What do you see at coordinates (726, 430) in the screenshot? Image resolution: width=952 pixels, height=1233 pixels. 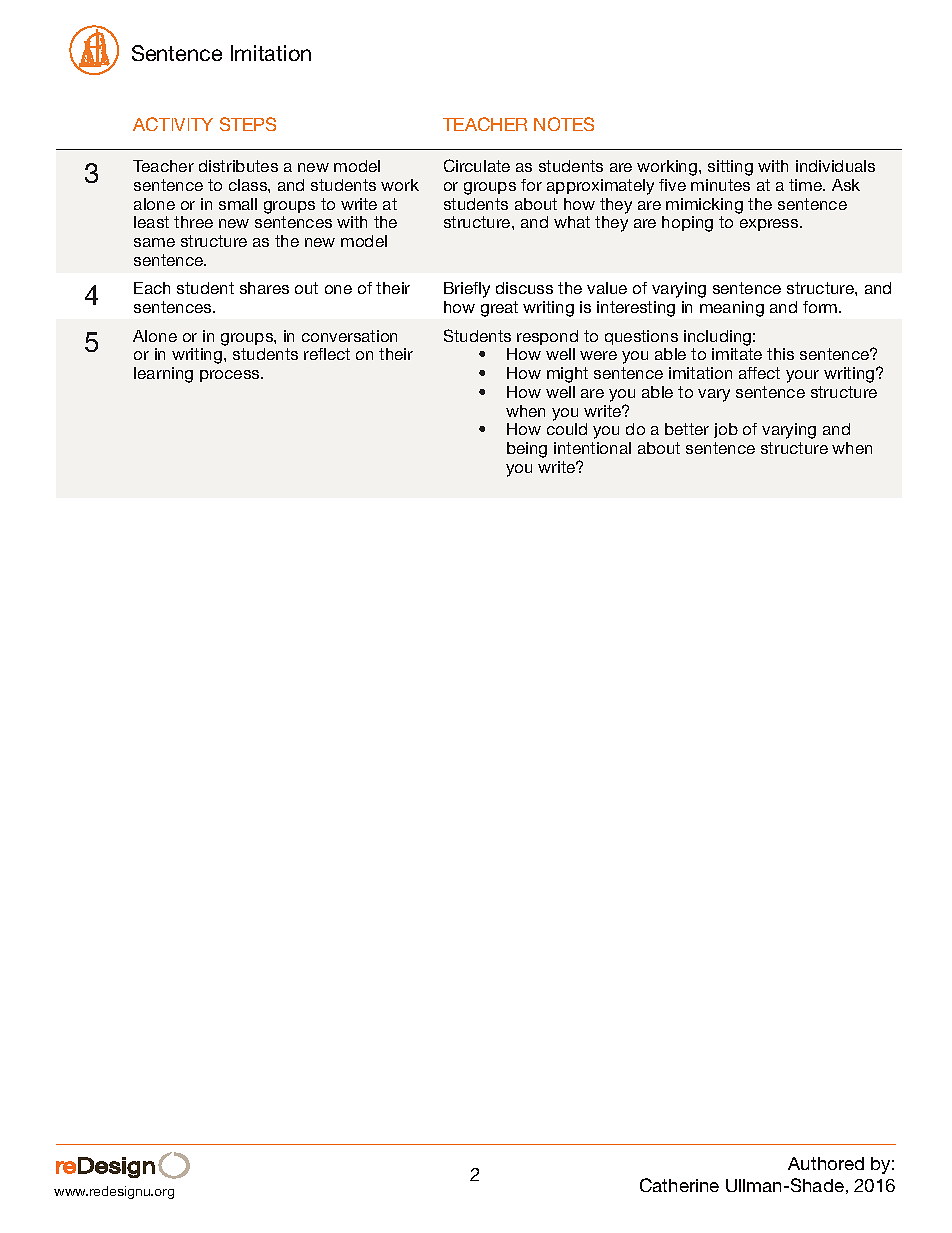 I see `job` at bounding box center [726, 430].
